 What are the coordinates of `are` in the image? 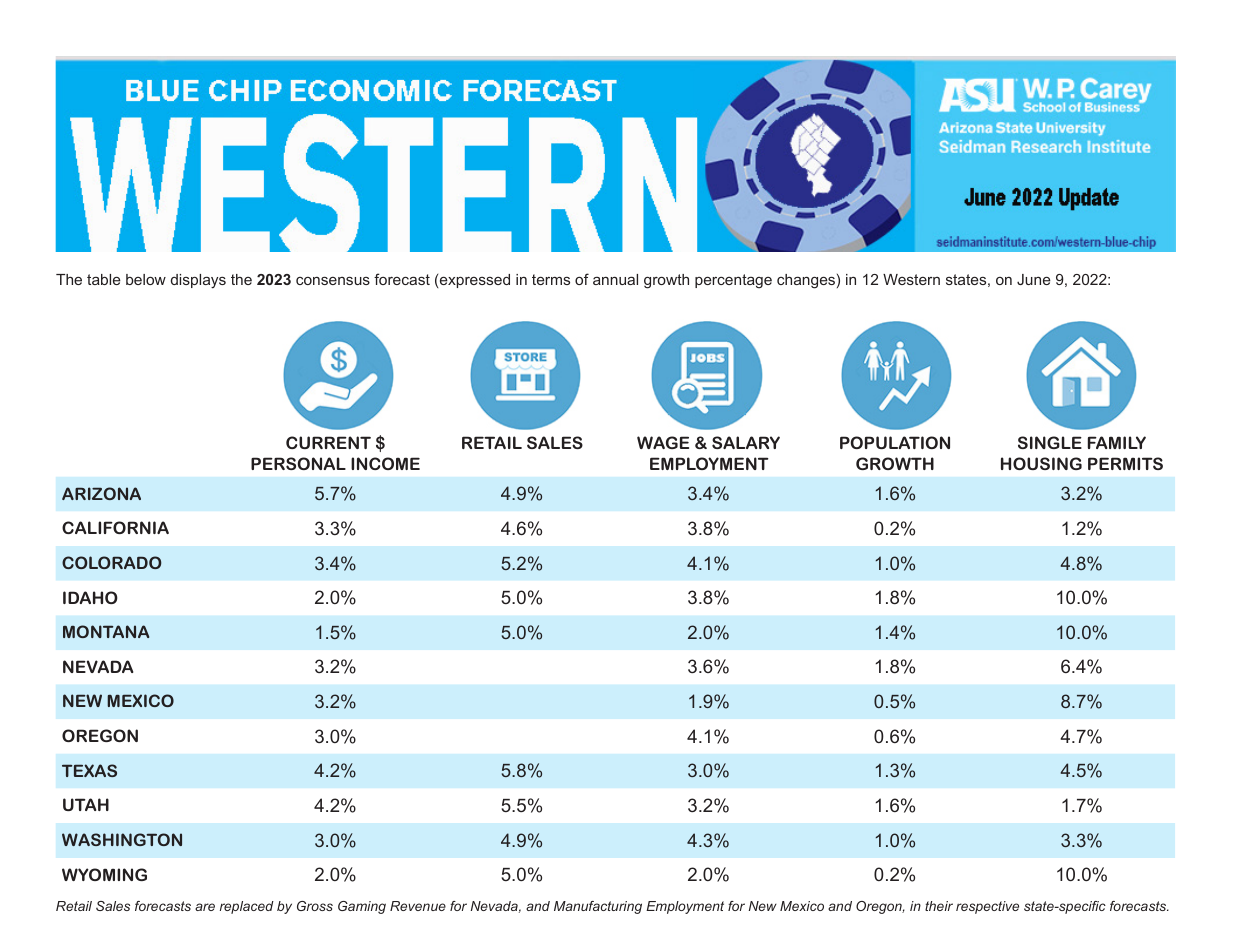 It's located at (205, 907).
